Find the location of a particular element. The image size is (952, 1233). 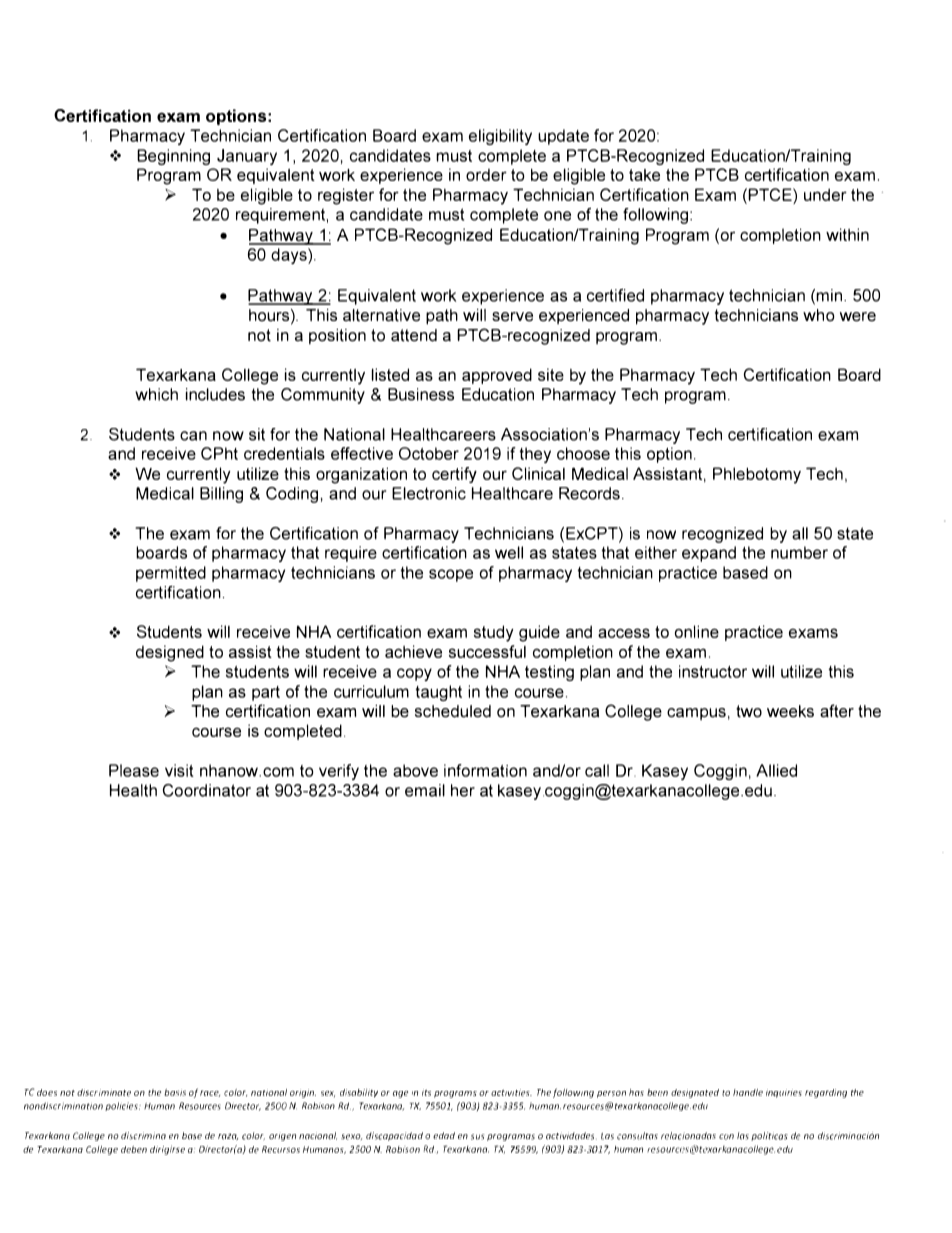

email is located at coordinates (425, 790).
